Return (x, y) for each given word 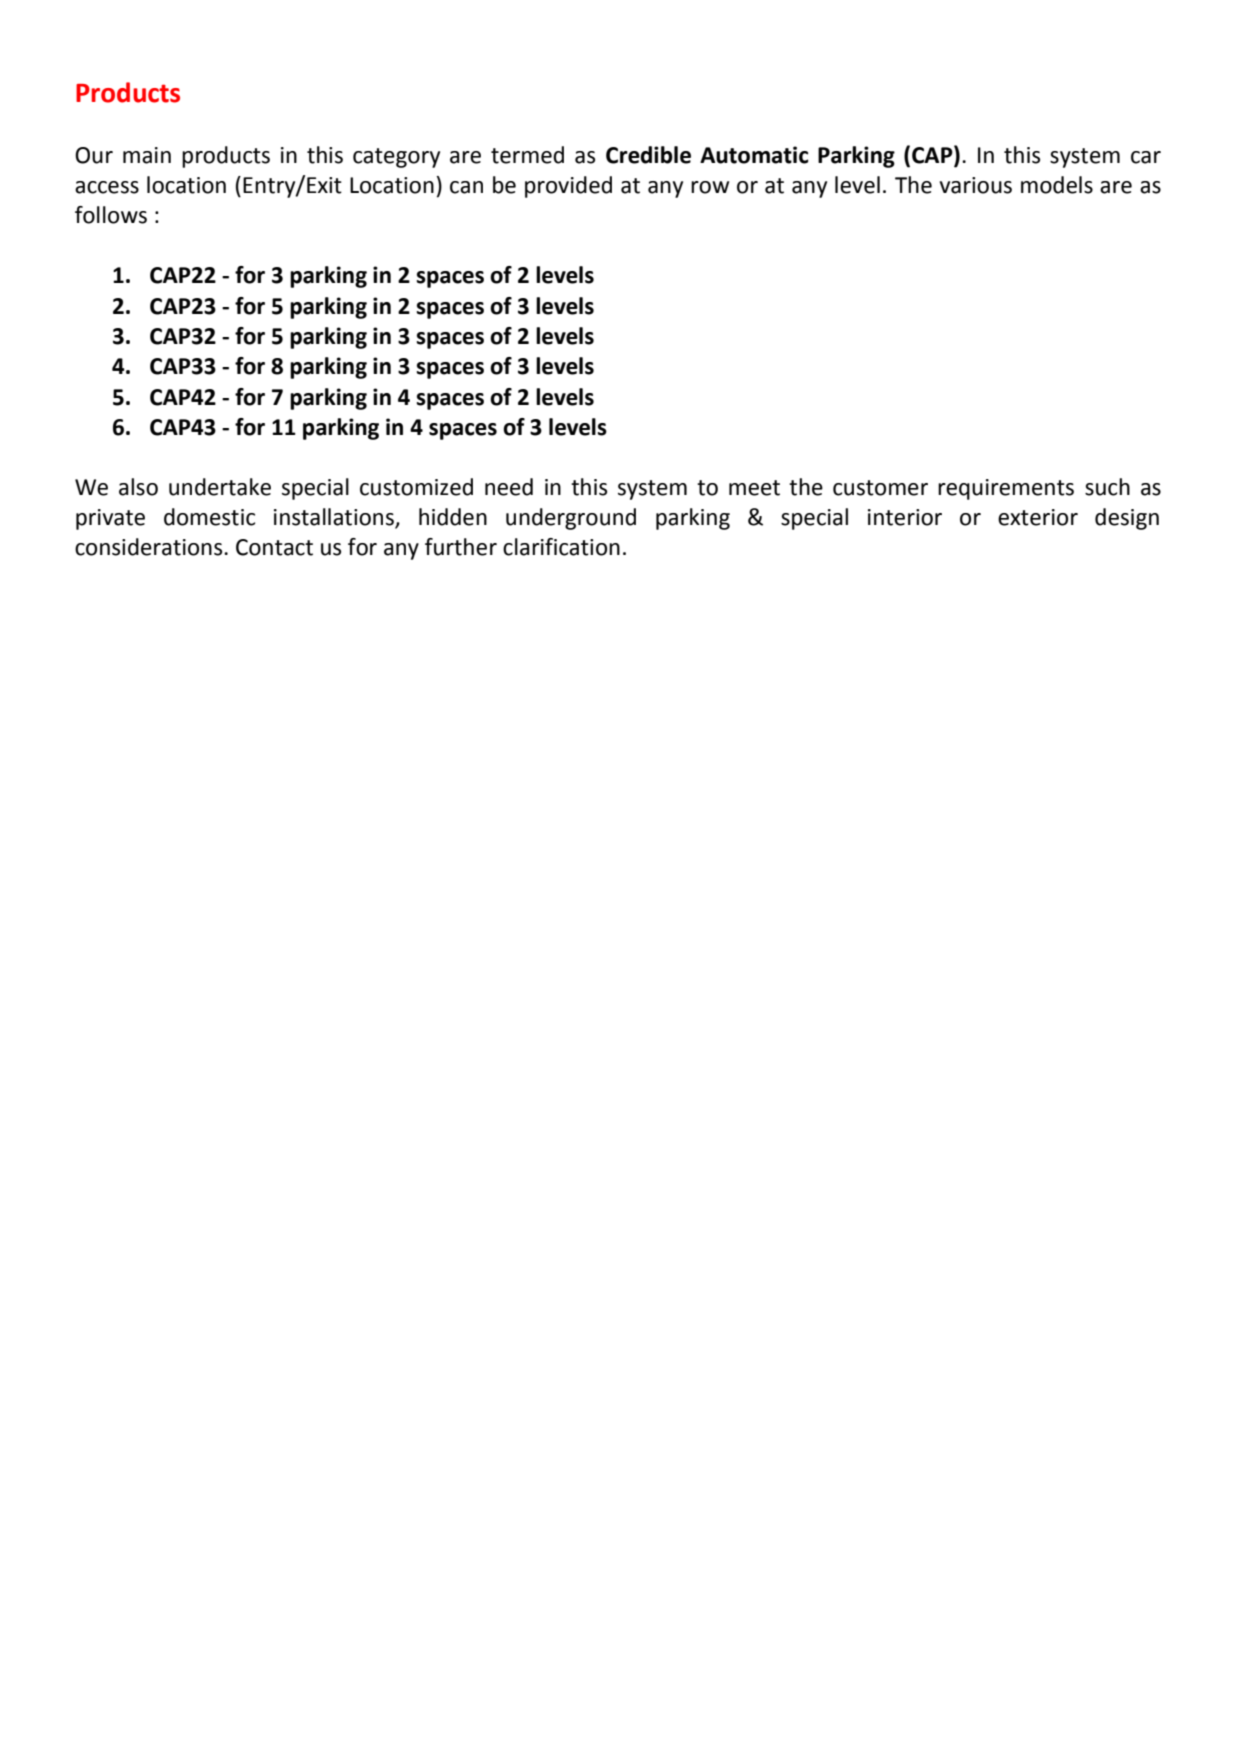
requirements (1006, 489)
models (1057, 185)
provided (568, 187)
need (509, 487)
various (976, 185)
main (147, 155)
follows (111, 215)
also (138, 487)
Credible (648, 155)
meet (754, 488)
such (1107, 487)
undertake (220, 487)
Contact (274, 547)
